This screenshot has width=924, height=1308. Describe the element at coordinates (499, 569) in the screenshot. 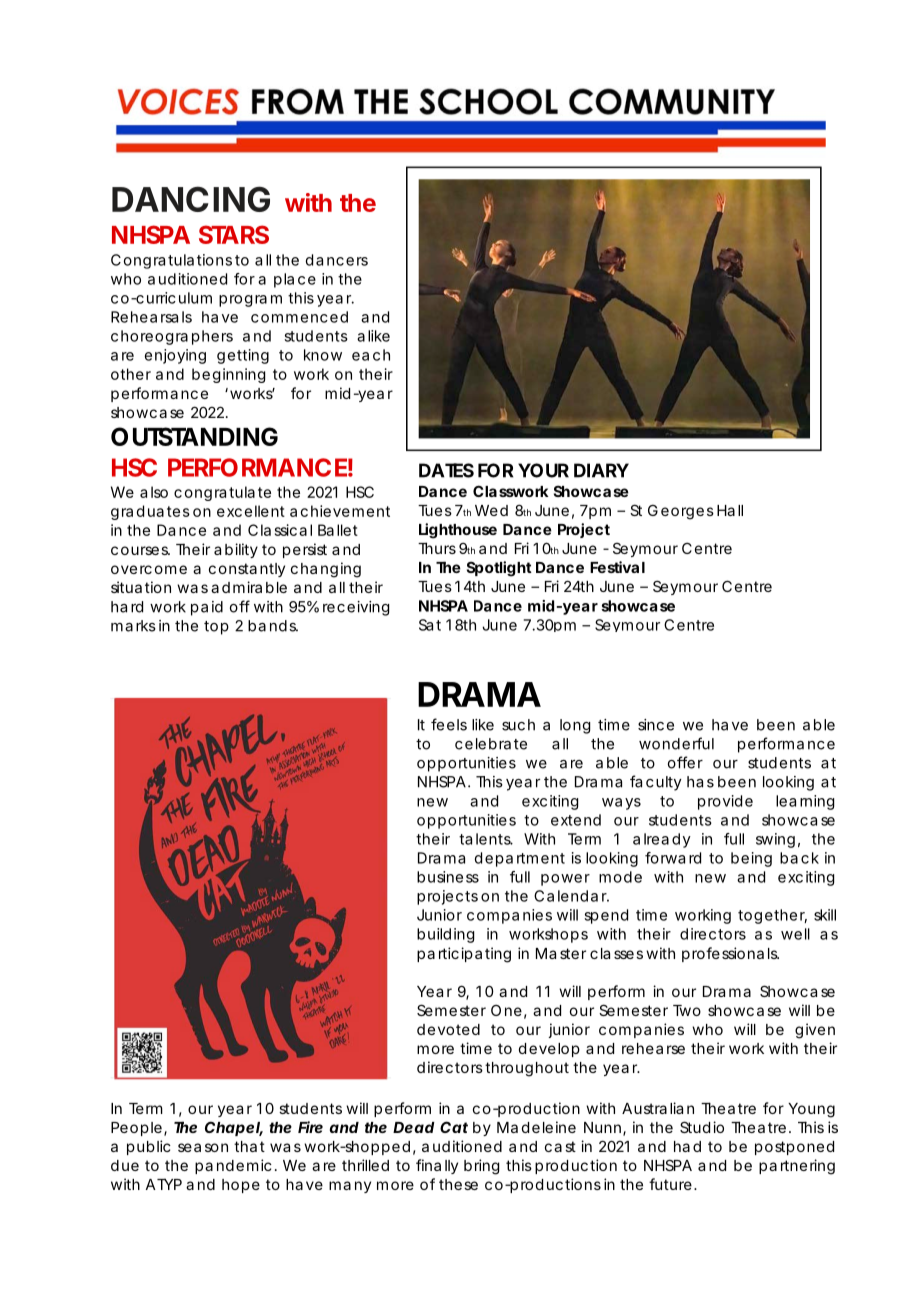

I see `Spotlight` at that location.
